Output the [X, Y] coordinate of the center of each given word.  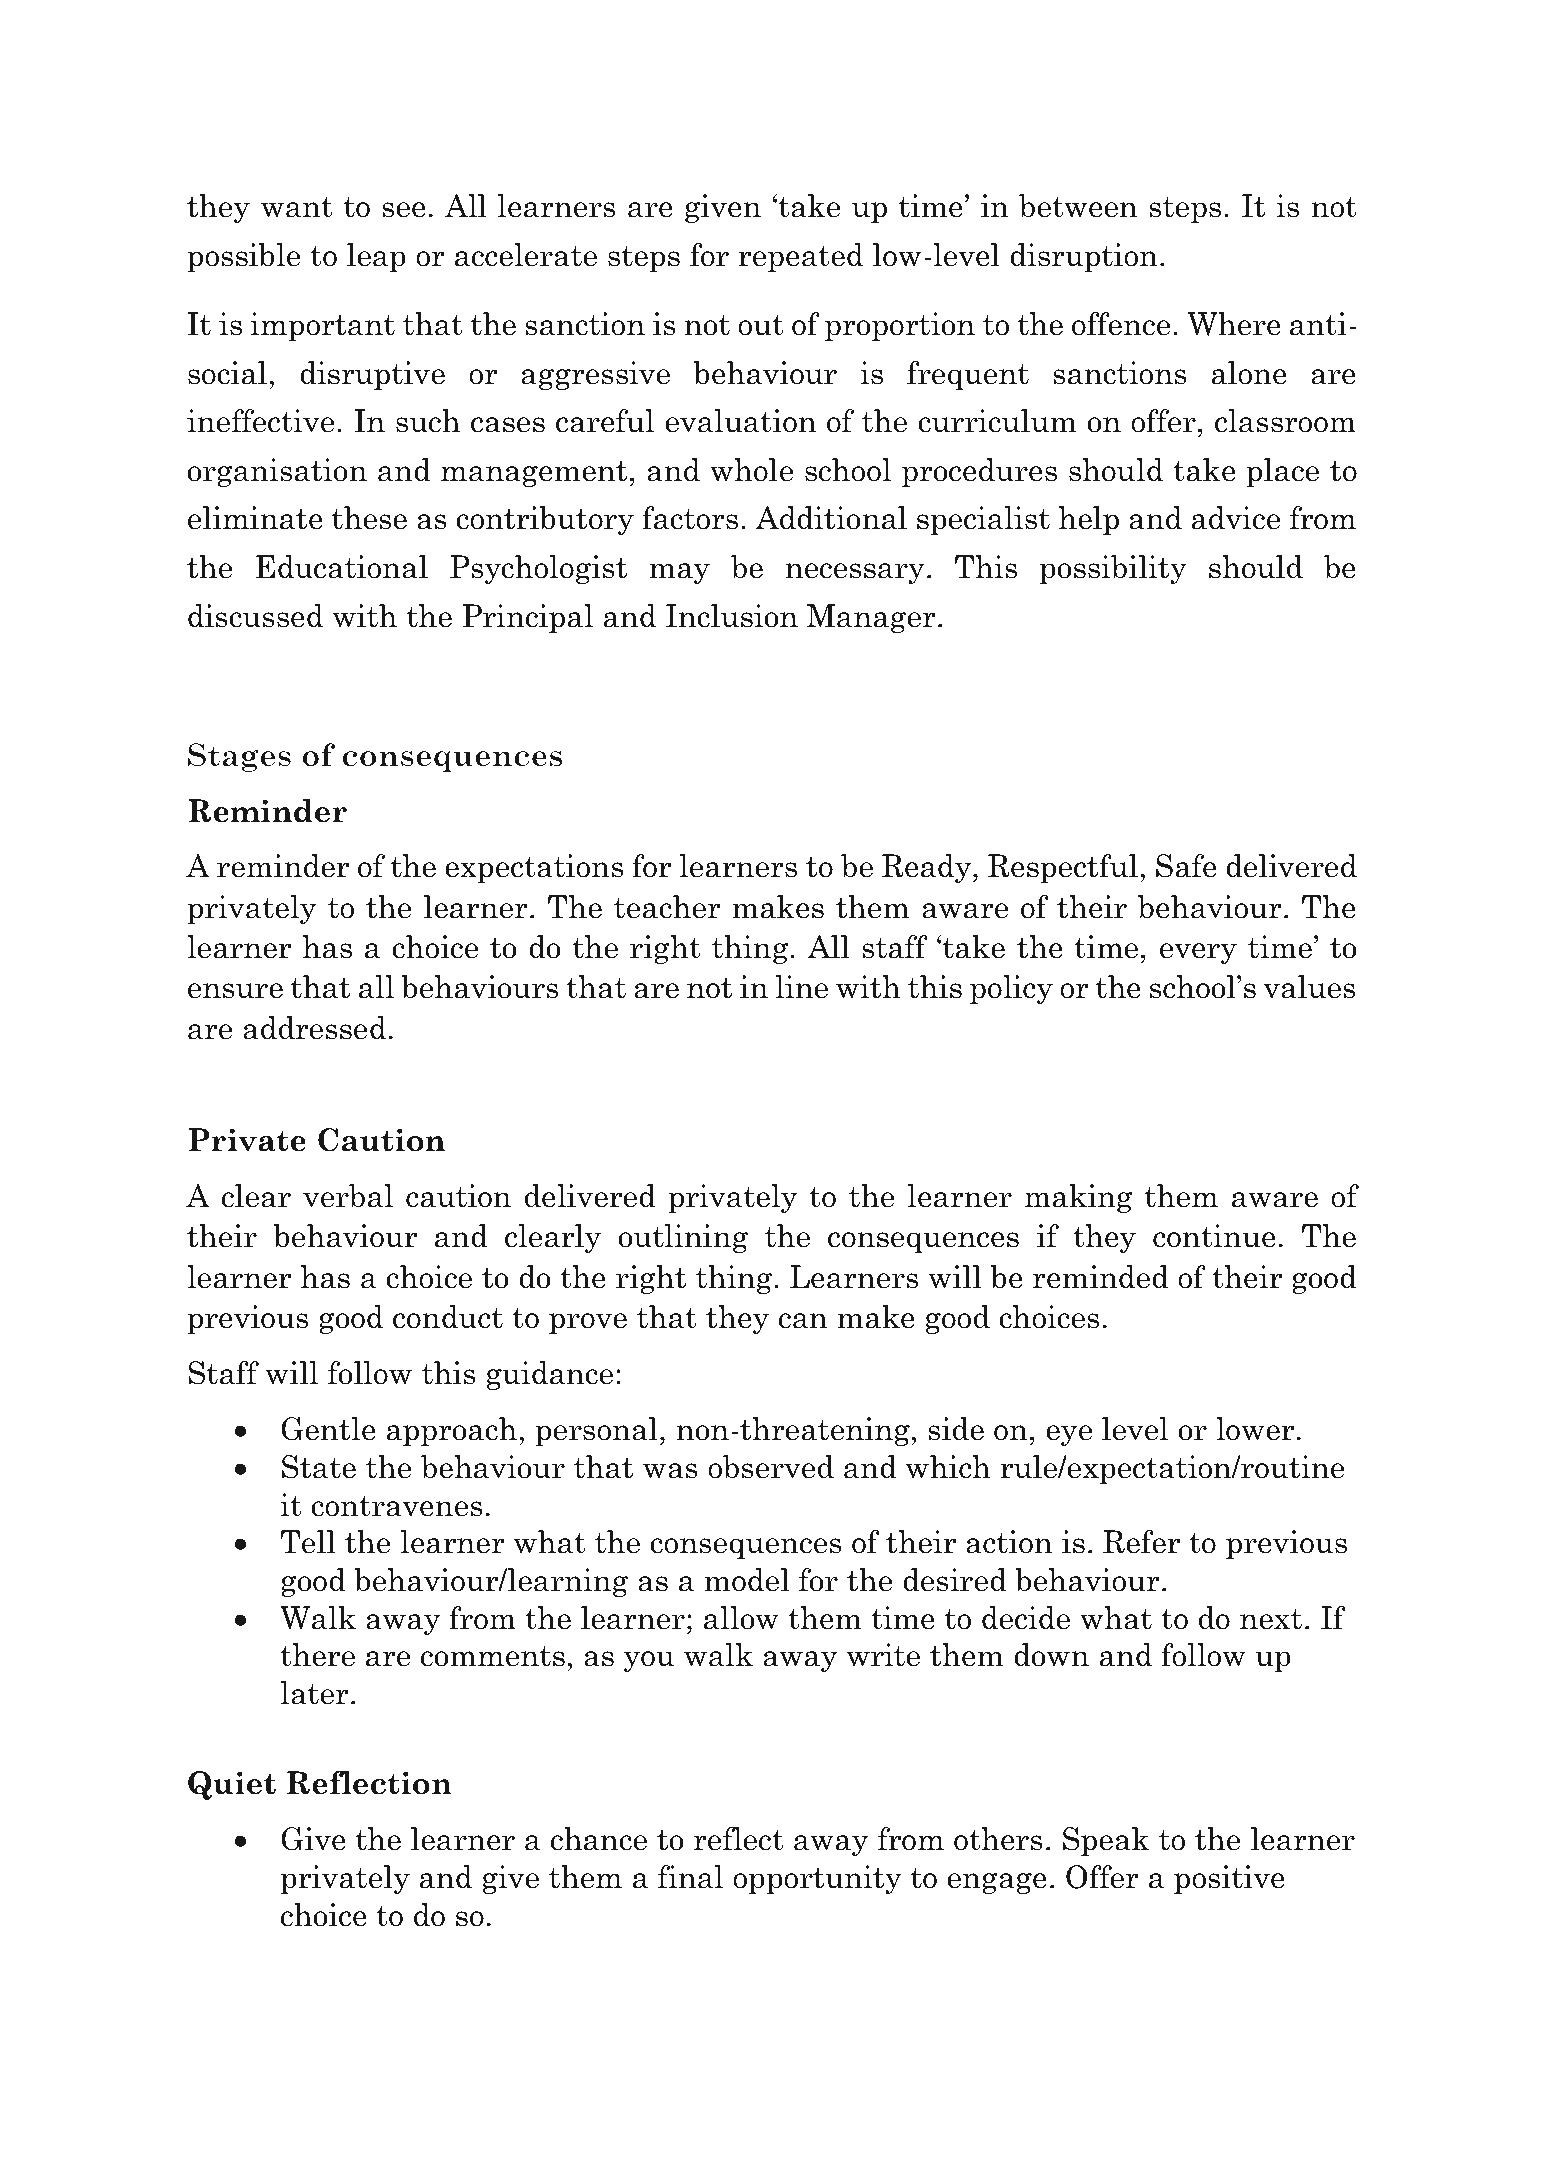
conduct [448, 1317]
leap [376, 257]
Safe [1186, 866]
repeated [800, 257]
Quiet [232, 1785]
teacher [667, 907]
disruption [1084, 257]
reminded [1101, 1277]
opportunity [817, 1879]
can [803, 1321]
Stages [239, 757]
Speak [1106, 1841]
